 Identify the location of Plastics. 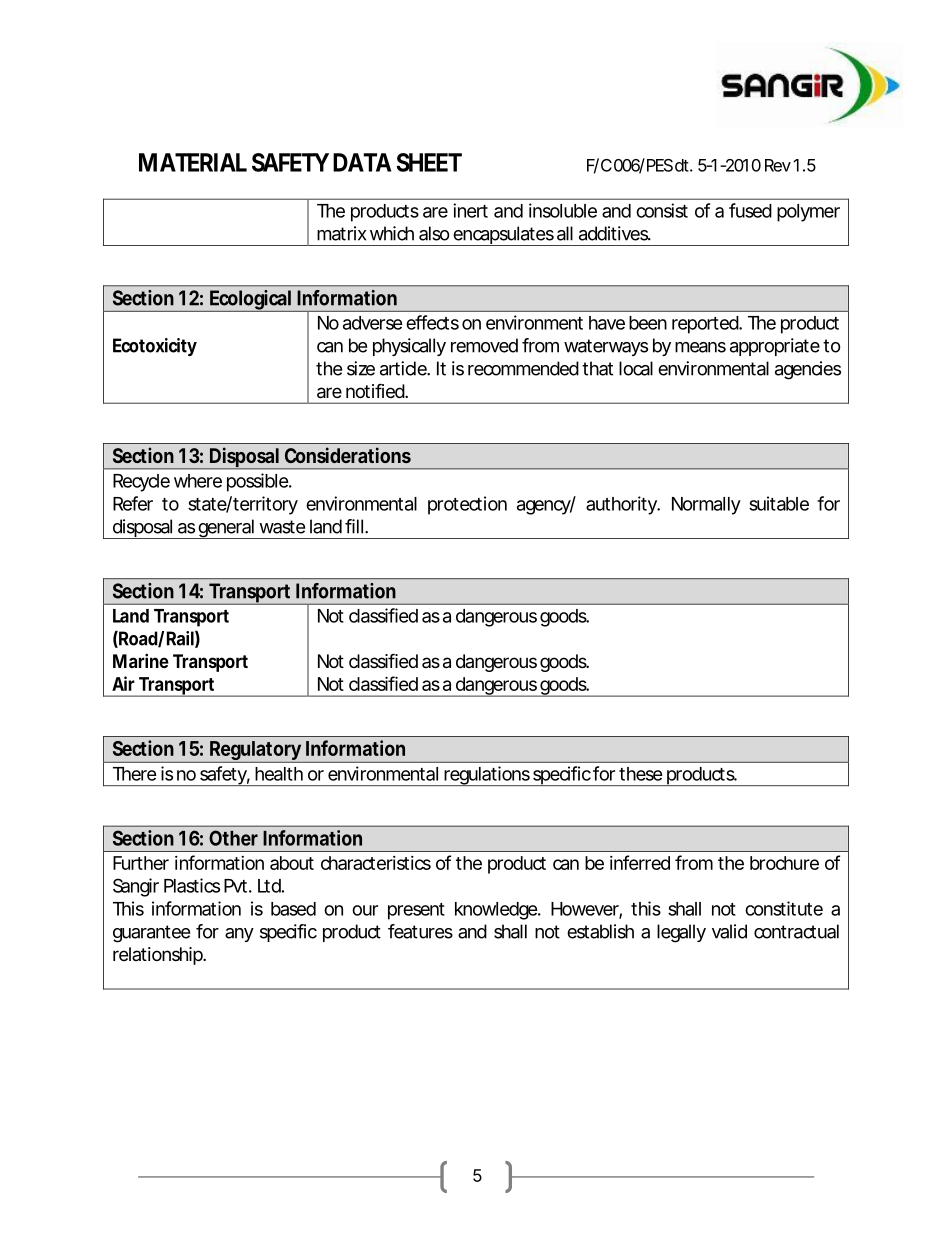
(192, 885).
